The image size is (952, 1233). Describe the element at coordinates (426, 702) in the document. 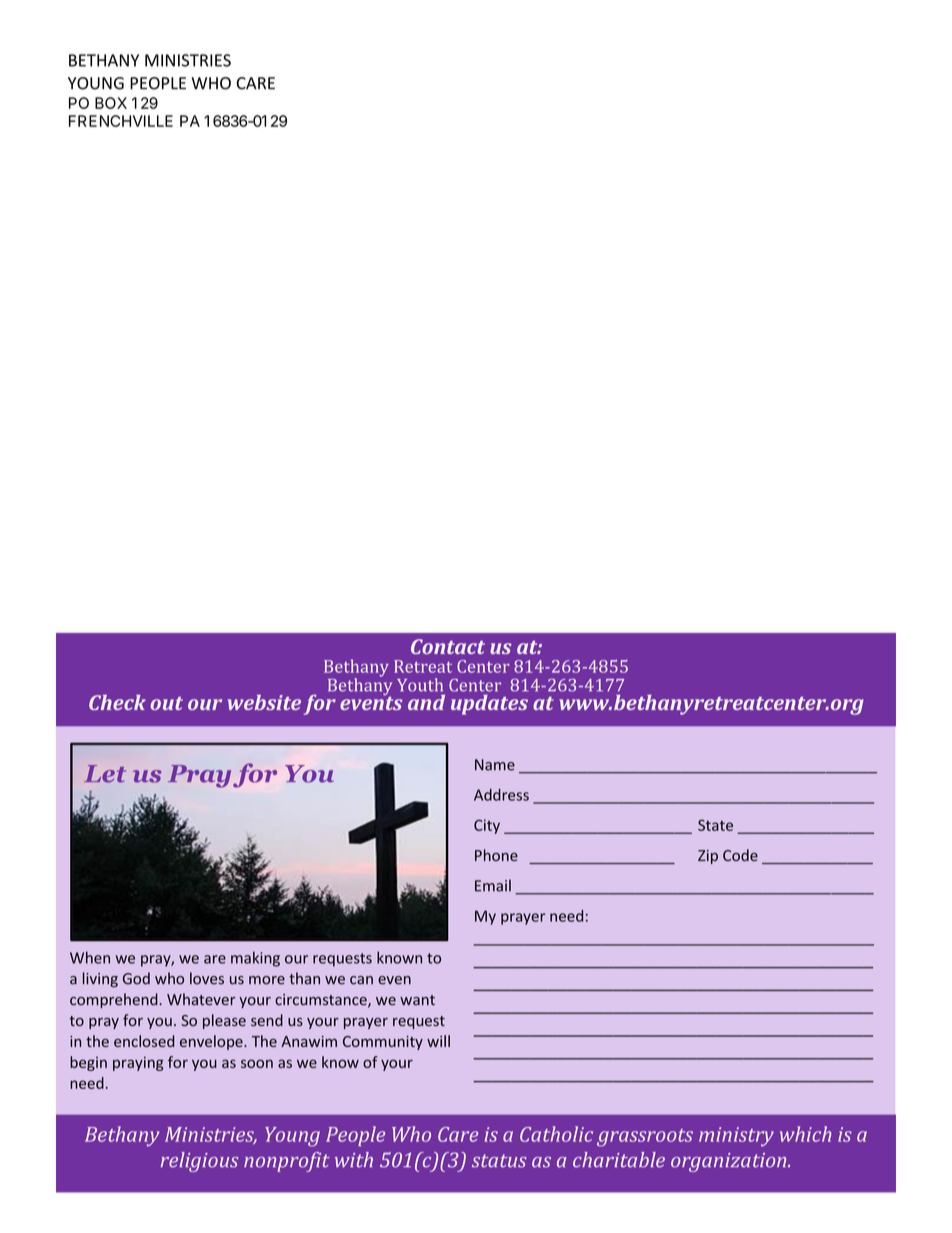

I see `and` at that location.
